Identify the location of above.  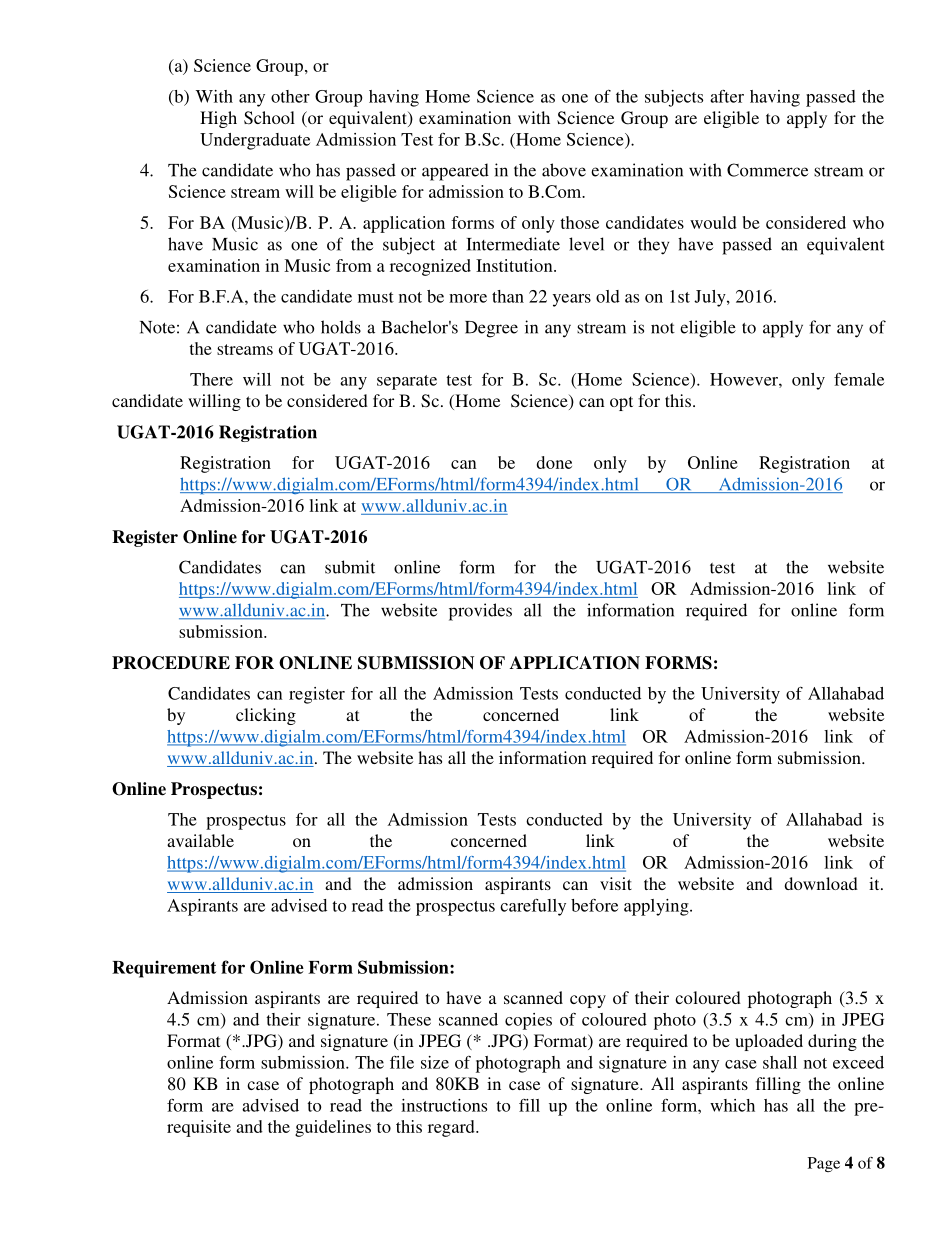
(564, 170).
